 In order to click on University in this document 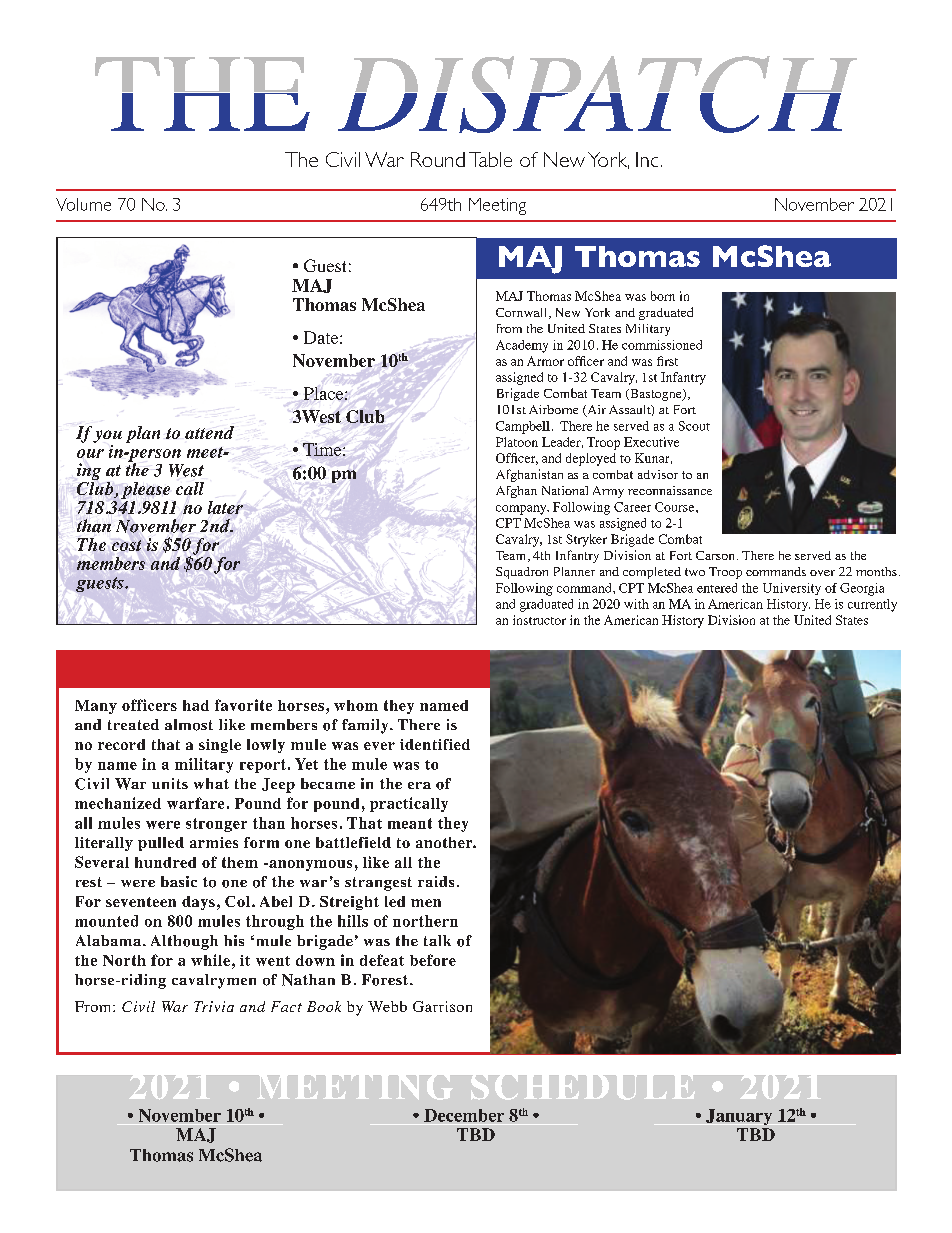, I will do `click(792, 589)`.
